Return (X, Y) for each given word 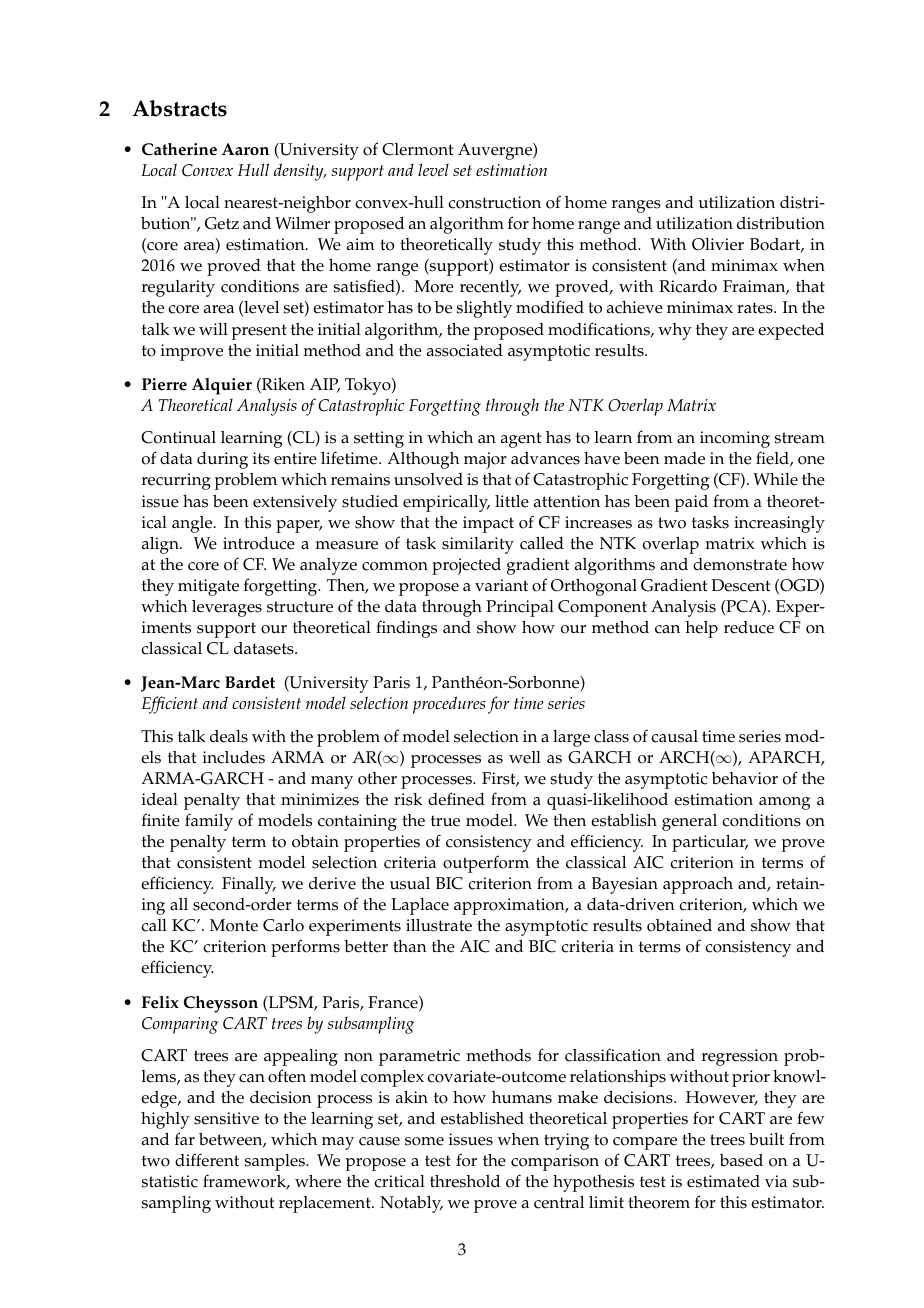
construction (494, 202)
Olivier (718, 244)
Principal (520, 608)
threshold (465, 1181)
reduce (749, 627)
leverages (227, 608)
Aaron (245, 149)
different (207, 1160)
